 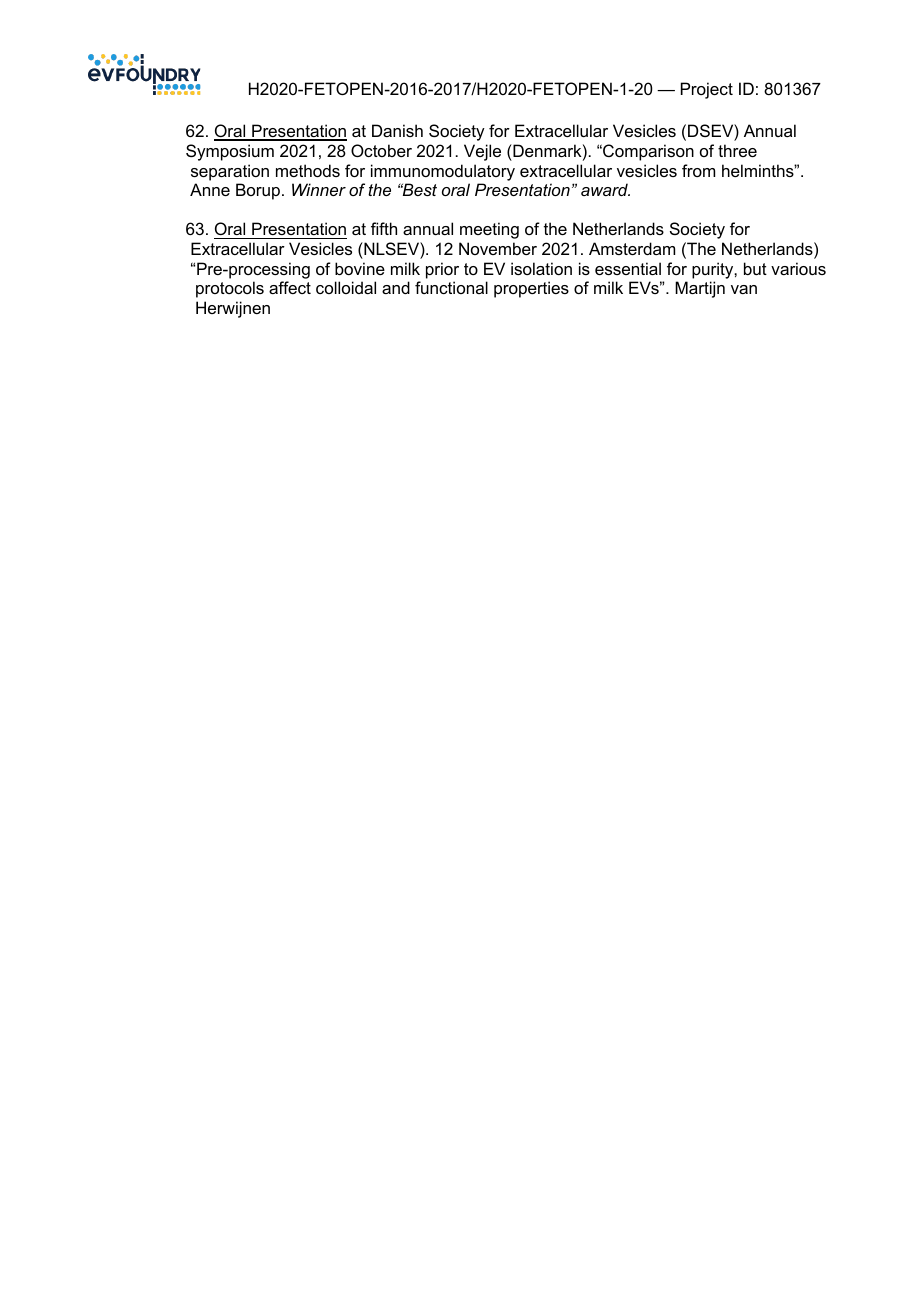 What do you see at coordinates (737, 150) in the document?
I see `three` at bounding box center [737, 150].
